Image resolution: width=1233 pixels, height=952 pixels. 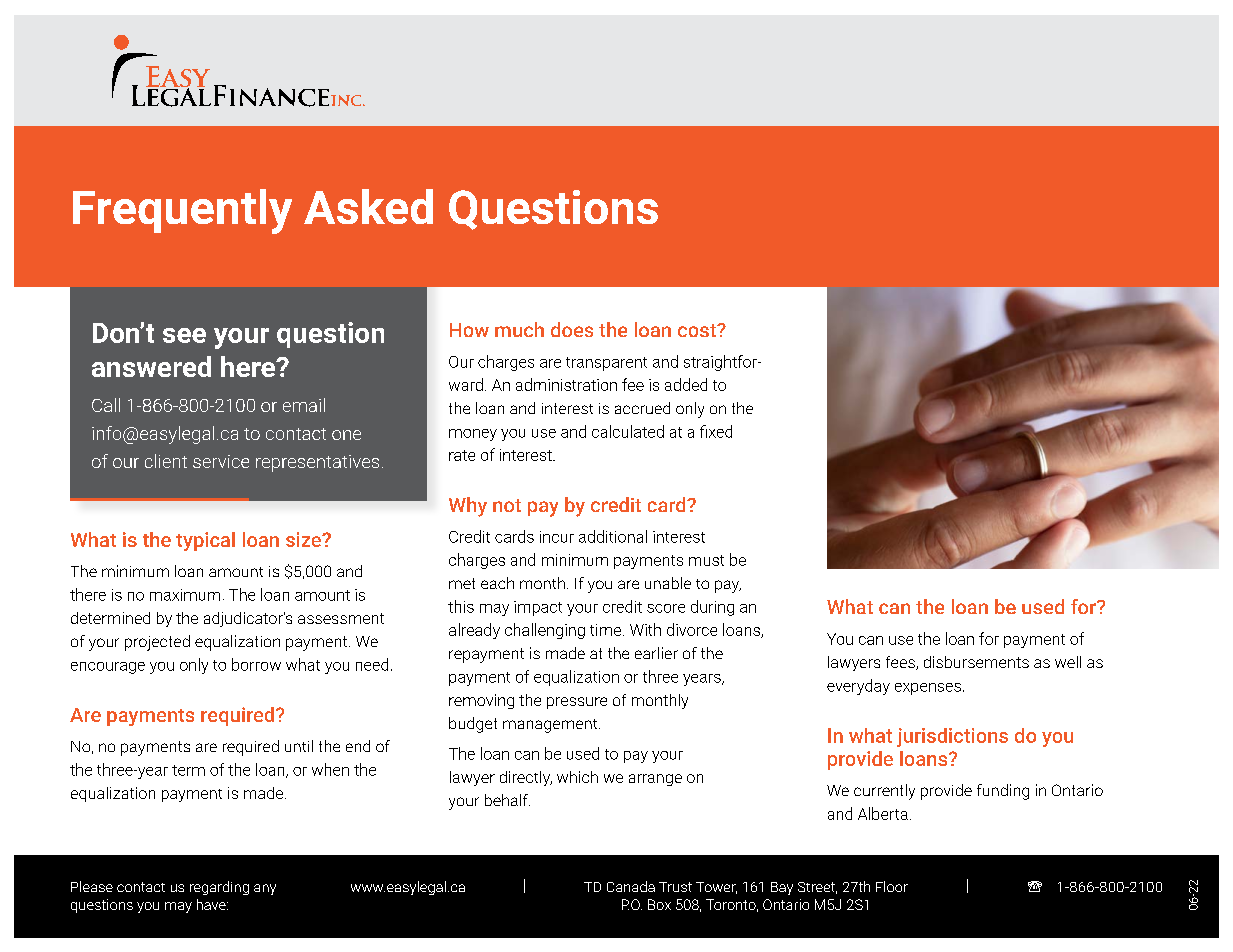 What do you see at coordinates (219, 888) in the screenshot?
I see `regarding` at bounding box center [219, 888].
